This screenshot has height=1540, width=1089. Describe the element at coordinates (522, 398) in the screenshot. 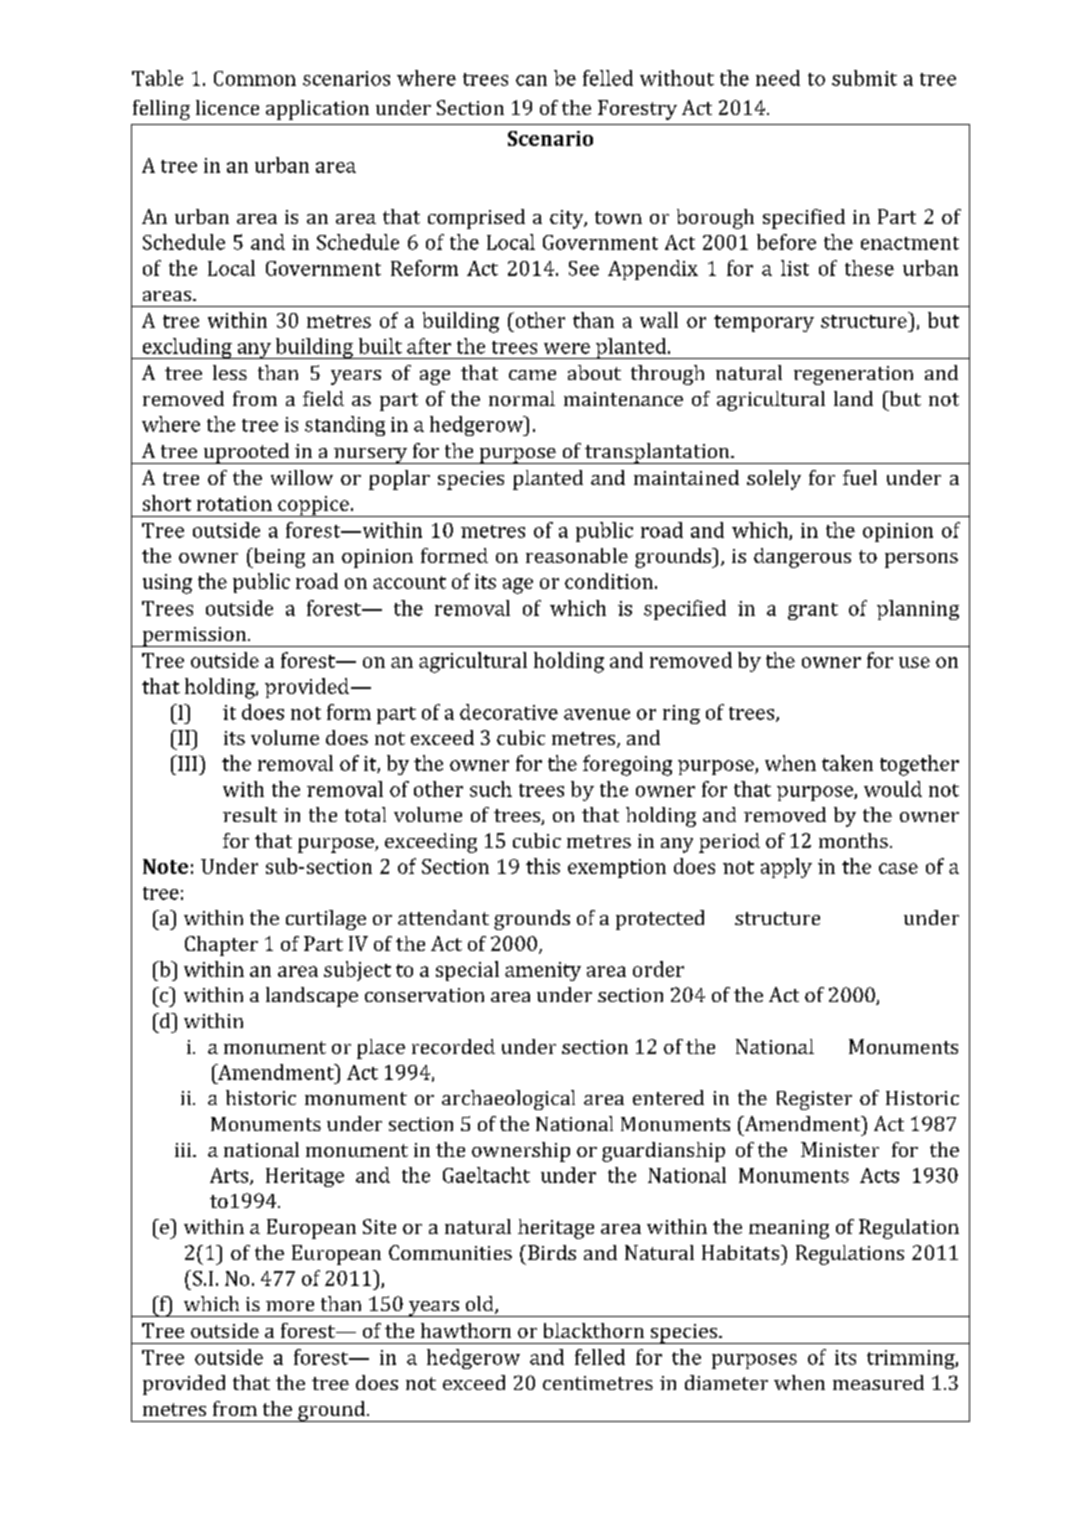

I see `normal` at that location.
